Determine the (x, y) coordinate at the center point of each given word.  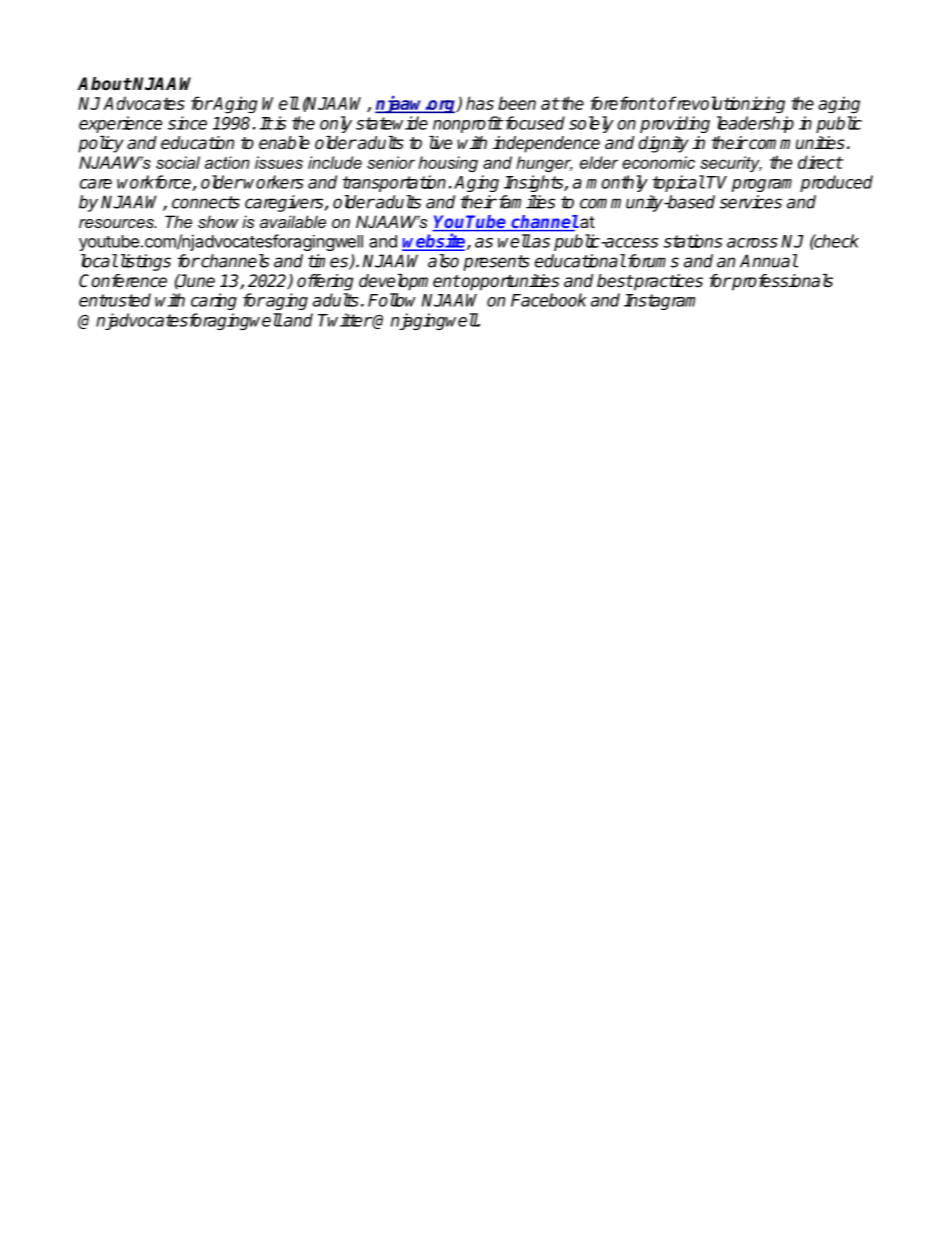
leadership (755, 124)
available (293, 221)
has (480, 103)
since (187, 123)
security (731, 164)
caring (214, 301)
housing (448, 164)
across (752, 243)
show (218, 221)
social (178, 162)
